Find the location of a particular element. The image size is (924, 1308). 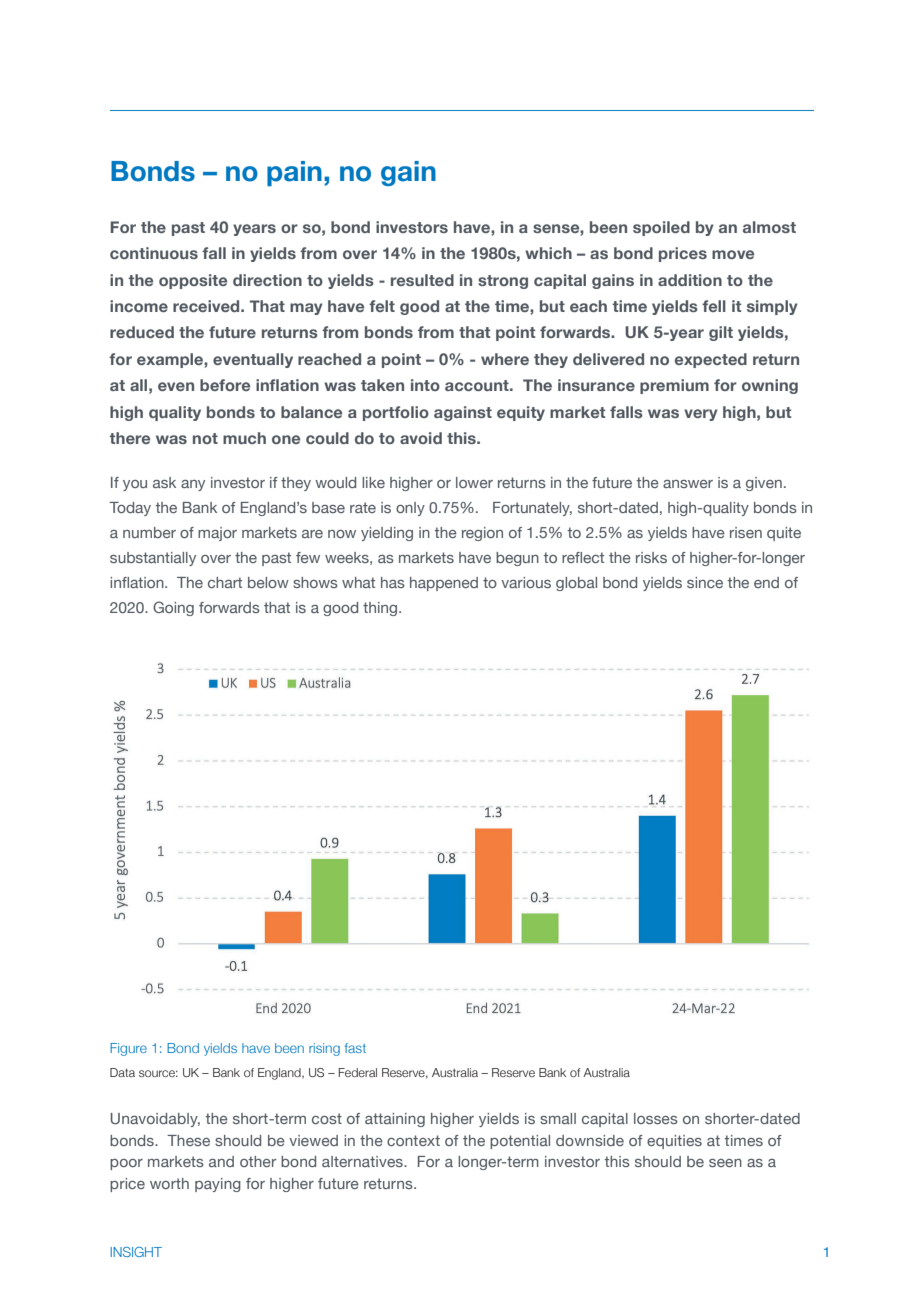

resulted is located at coordinates (422, 280).
